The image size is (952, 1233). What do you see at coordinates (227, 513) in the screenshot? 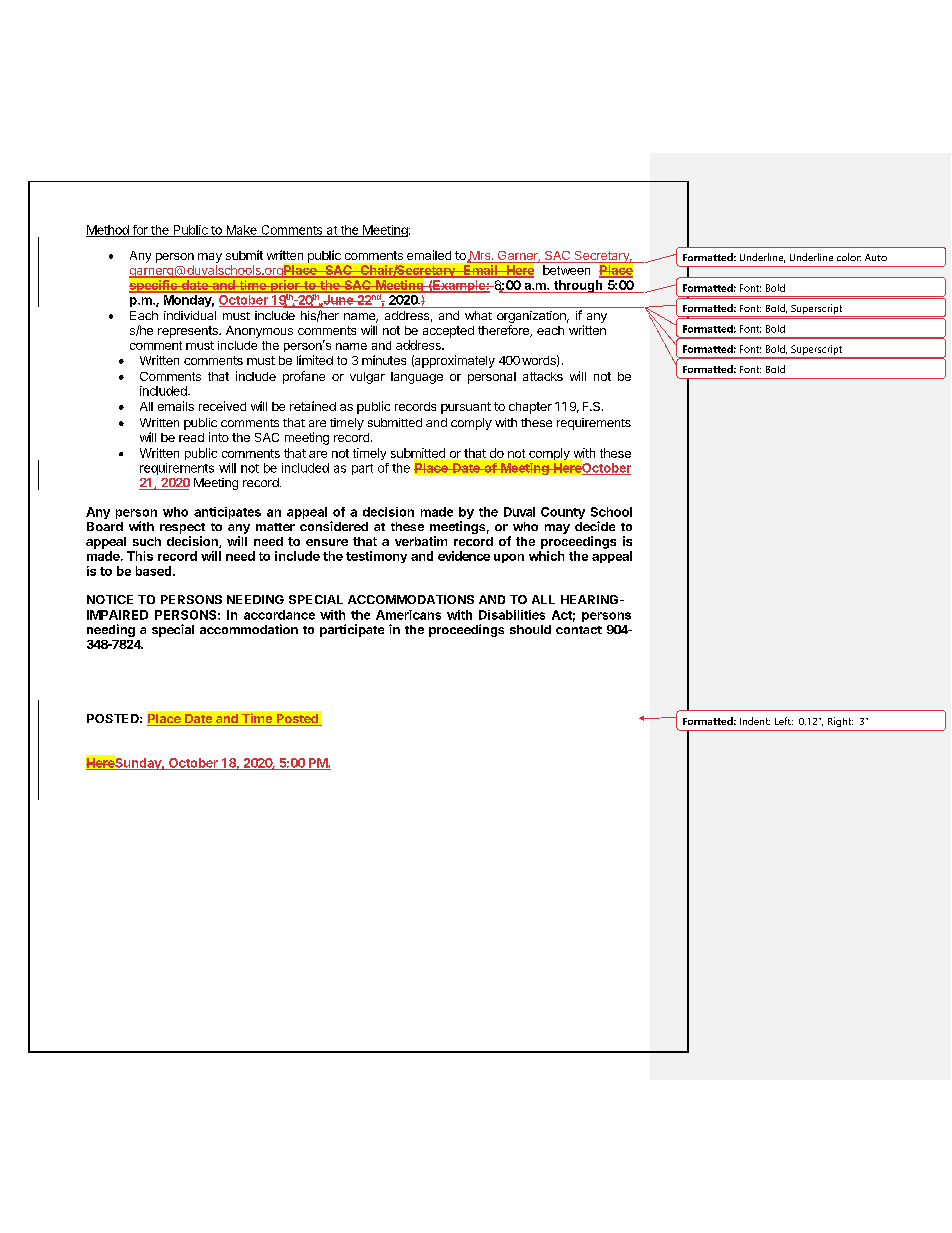
I see `anticipates` at bounding box center [227, 513].
